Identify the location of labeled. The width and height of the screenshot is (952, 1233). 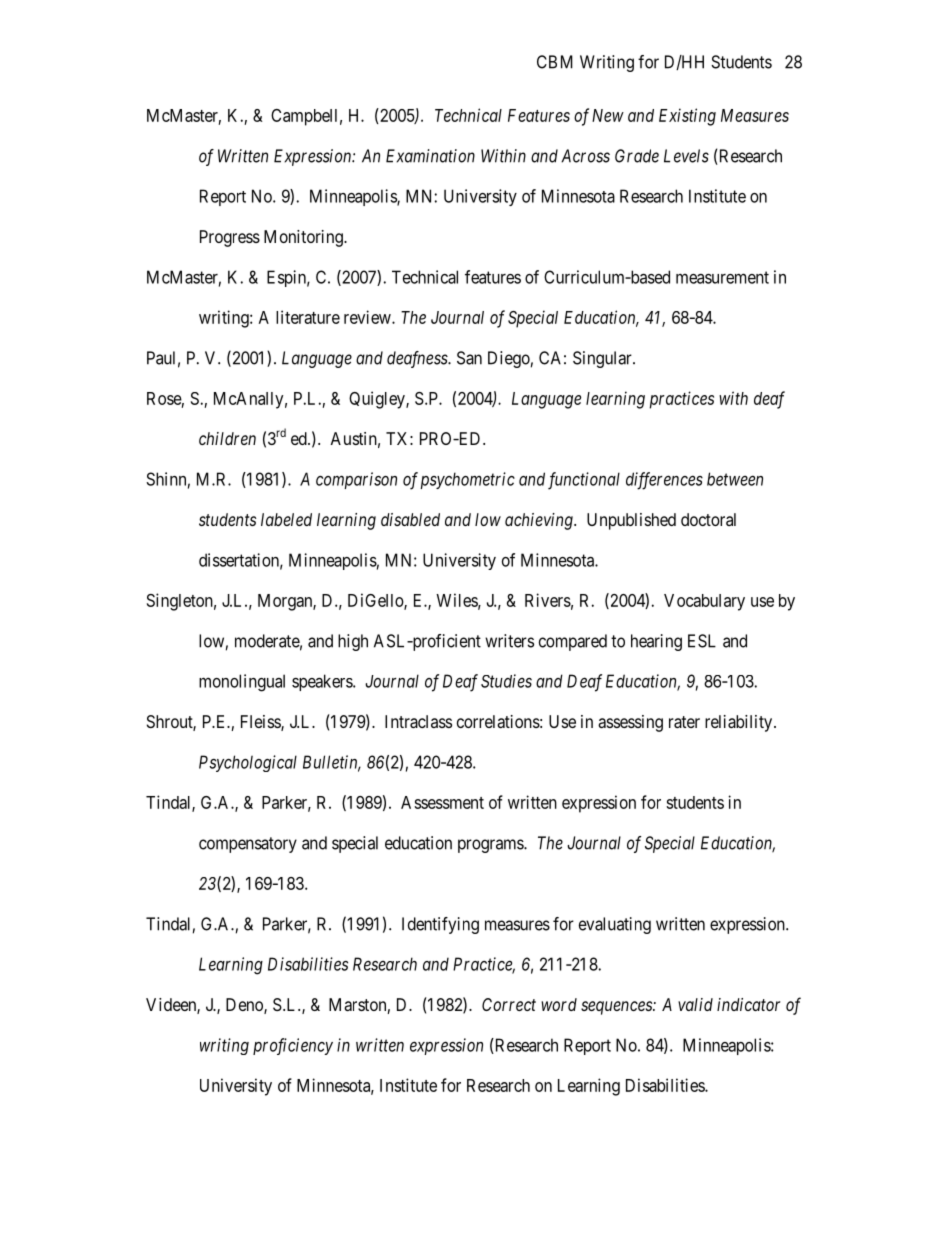
(286, 519).
